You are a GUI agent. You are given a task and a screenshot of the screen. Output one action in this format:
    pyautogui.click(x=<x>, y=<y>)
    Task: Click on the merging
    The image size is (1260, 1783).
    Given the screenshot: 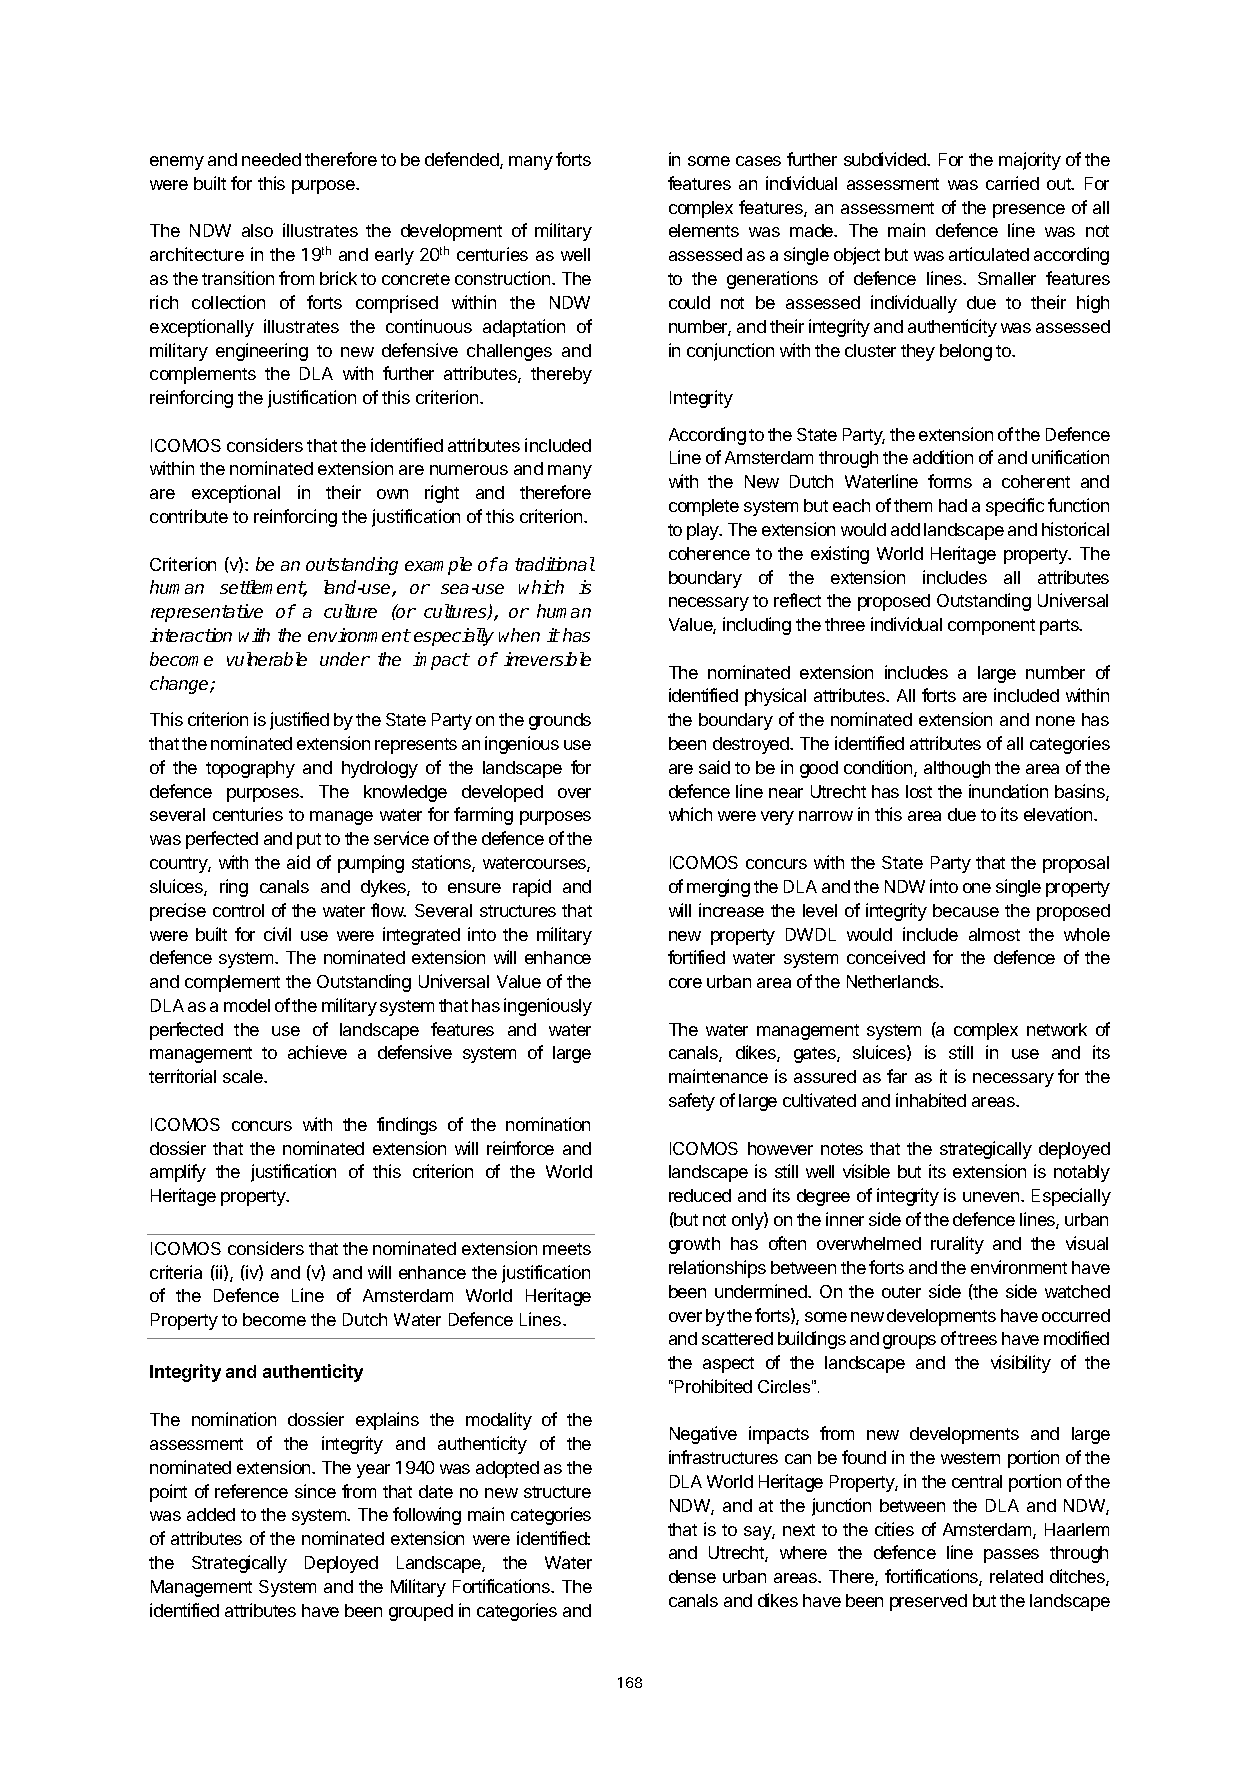 What is the action you would take?
    pyautogui.click(x=718, y=888)
